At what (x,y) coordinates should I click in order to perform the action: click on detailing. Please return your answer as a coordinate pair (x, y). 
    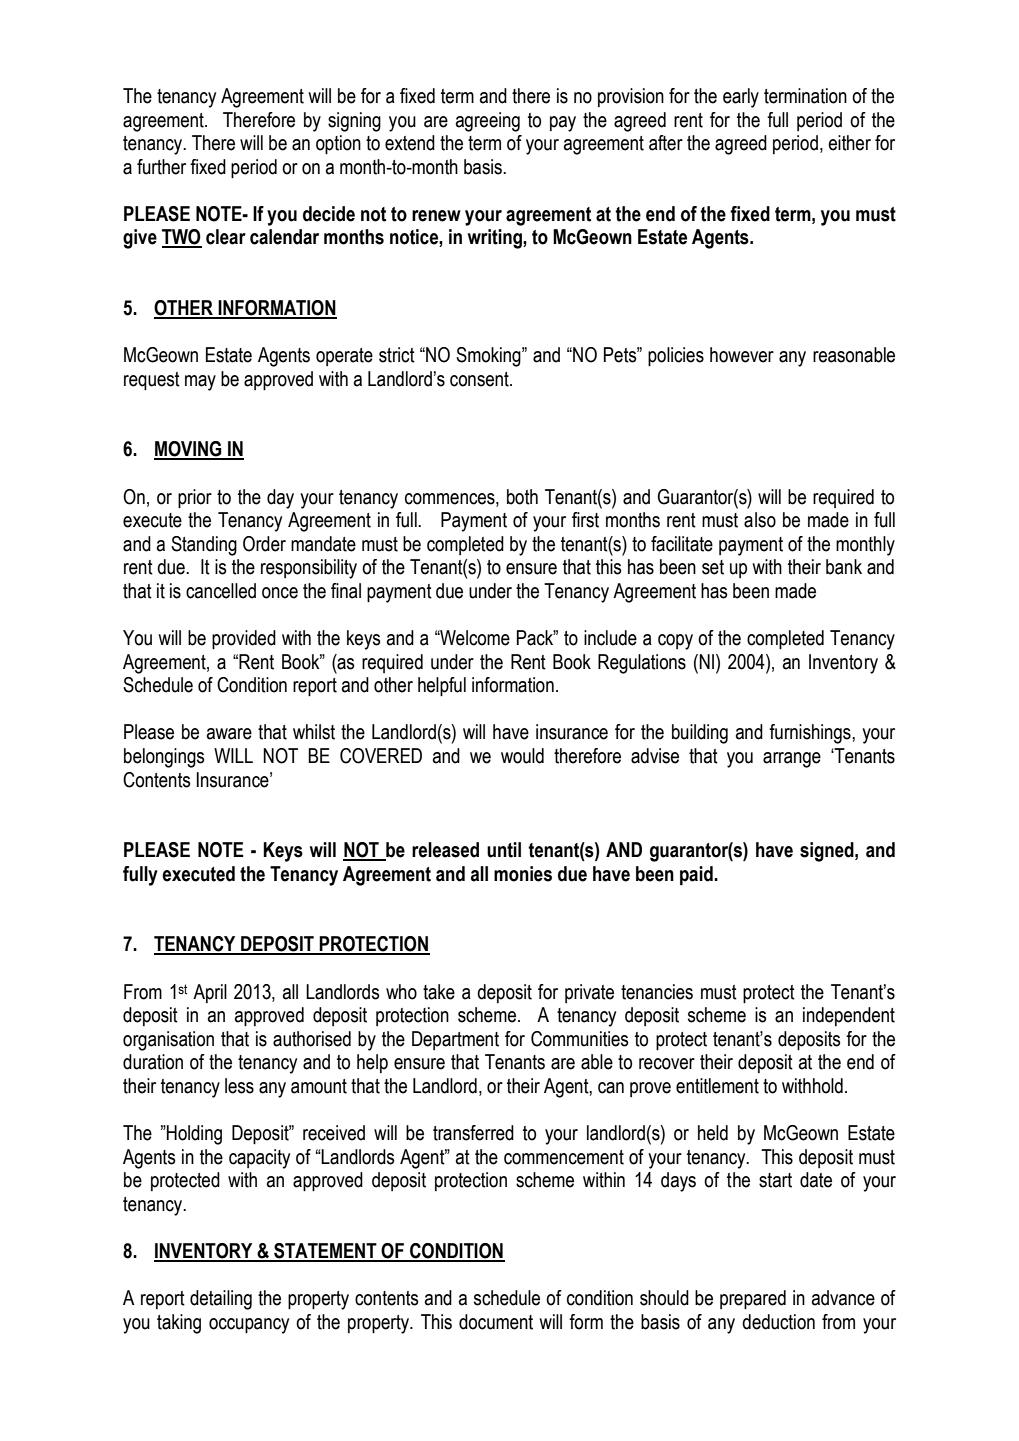
    Looking at the image, I should click on (221, 1300).
